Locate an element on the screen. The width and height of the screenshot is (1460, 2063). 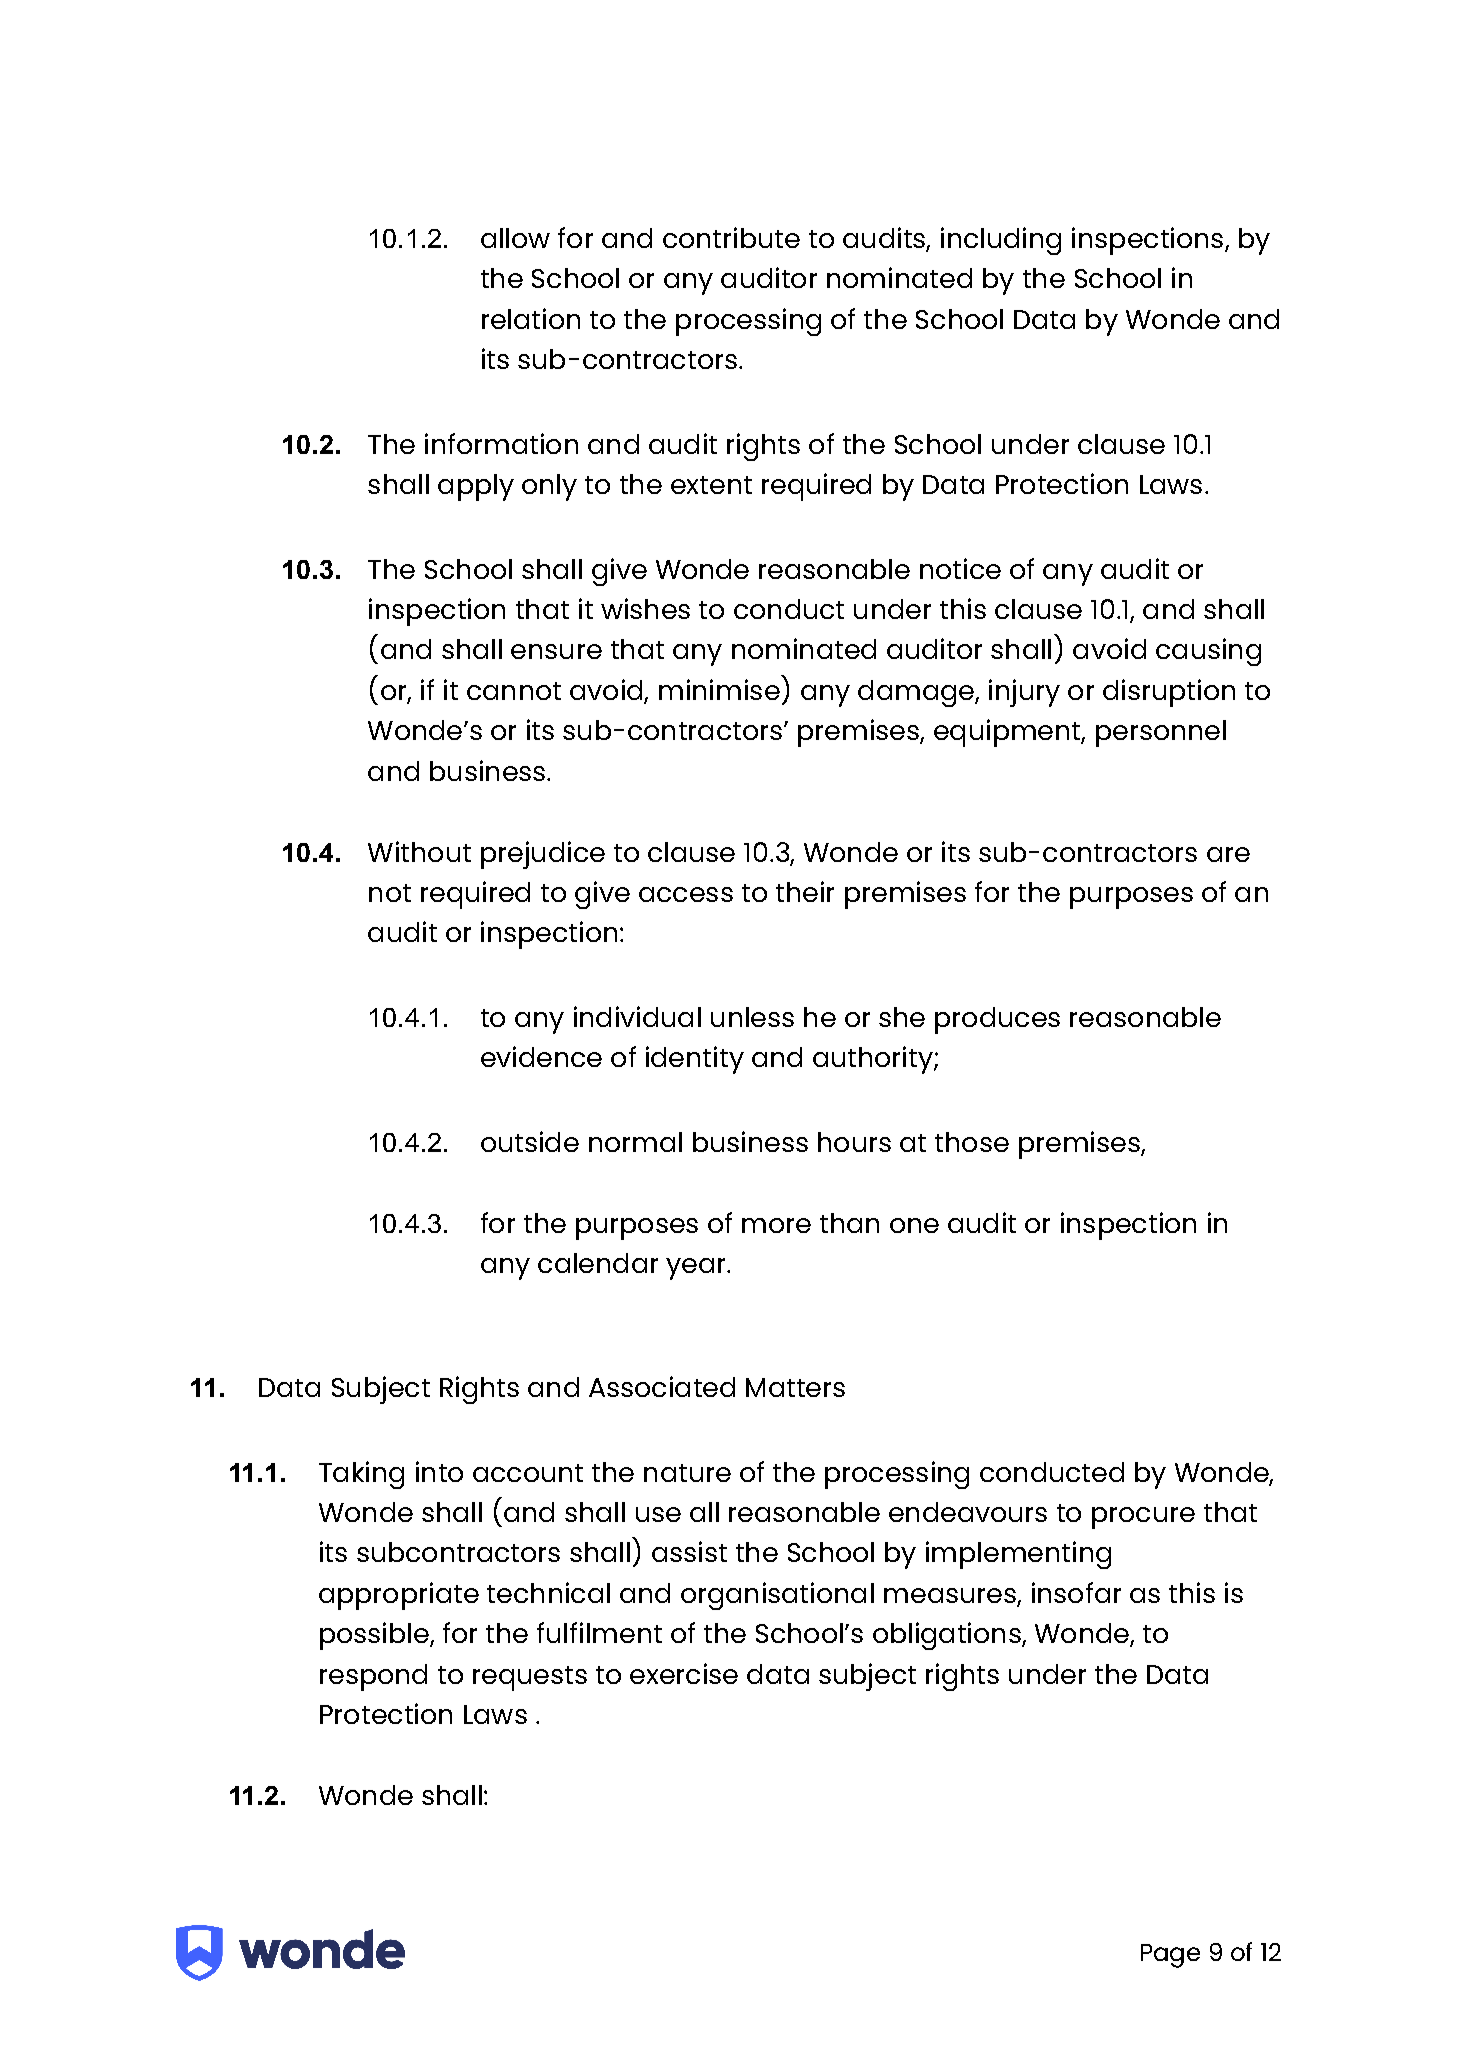
hours is located at coordinates (854, 1142).
